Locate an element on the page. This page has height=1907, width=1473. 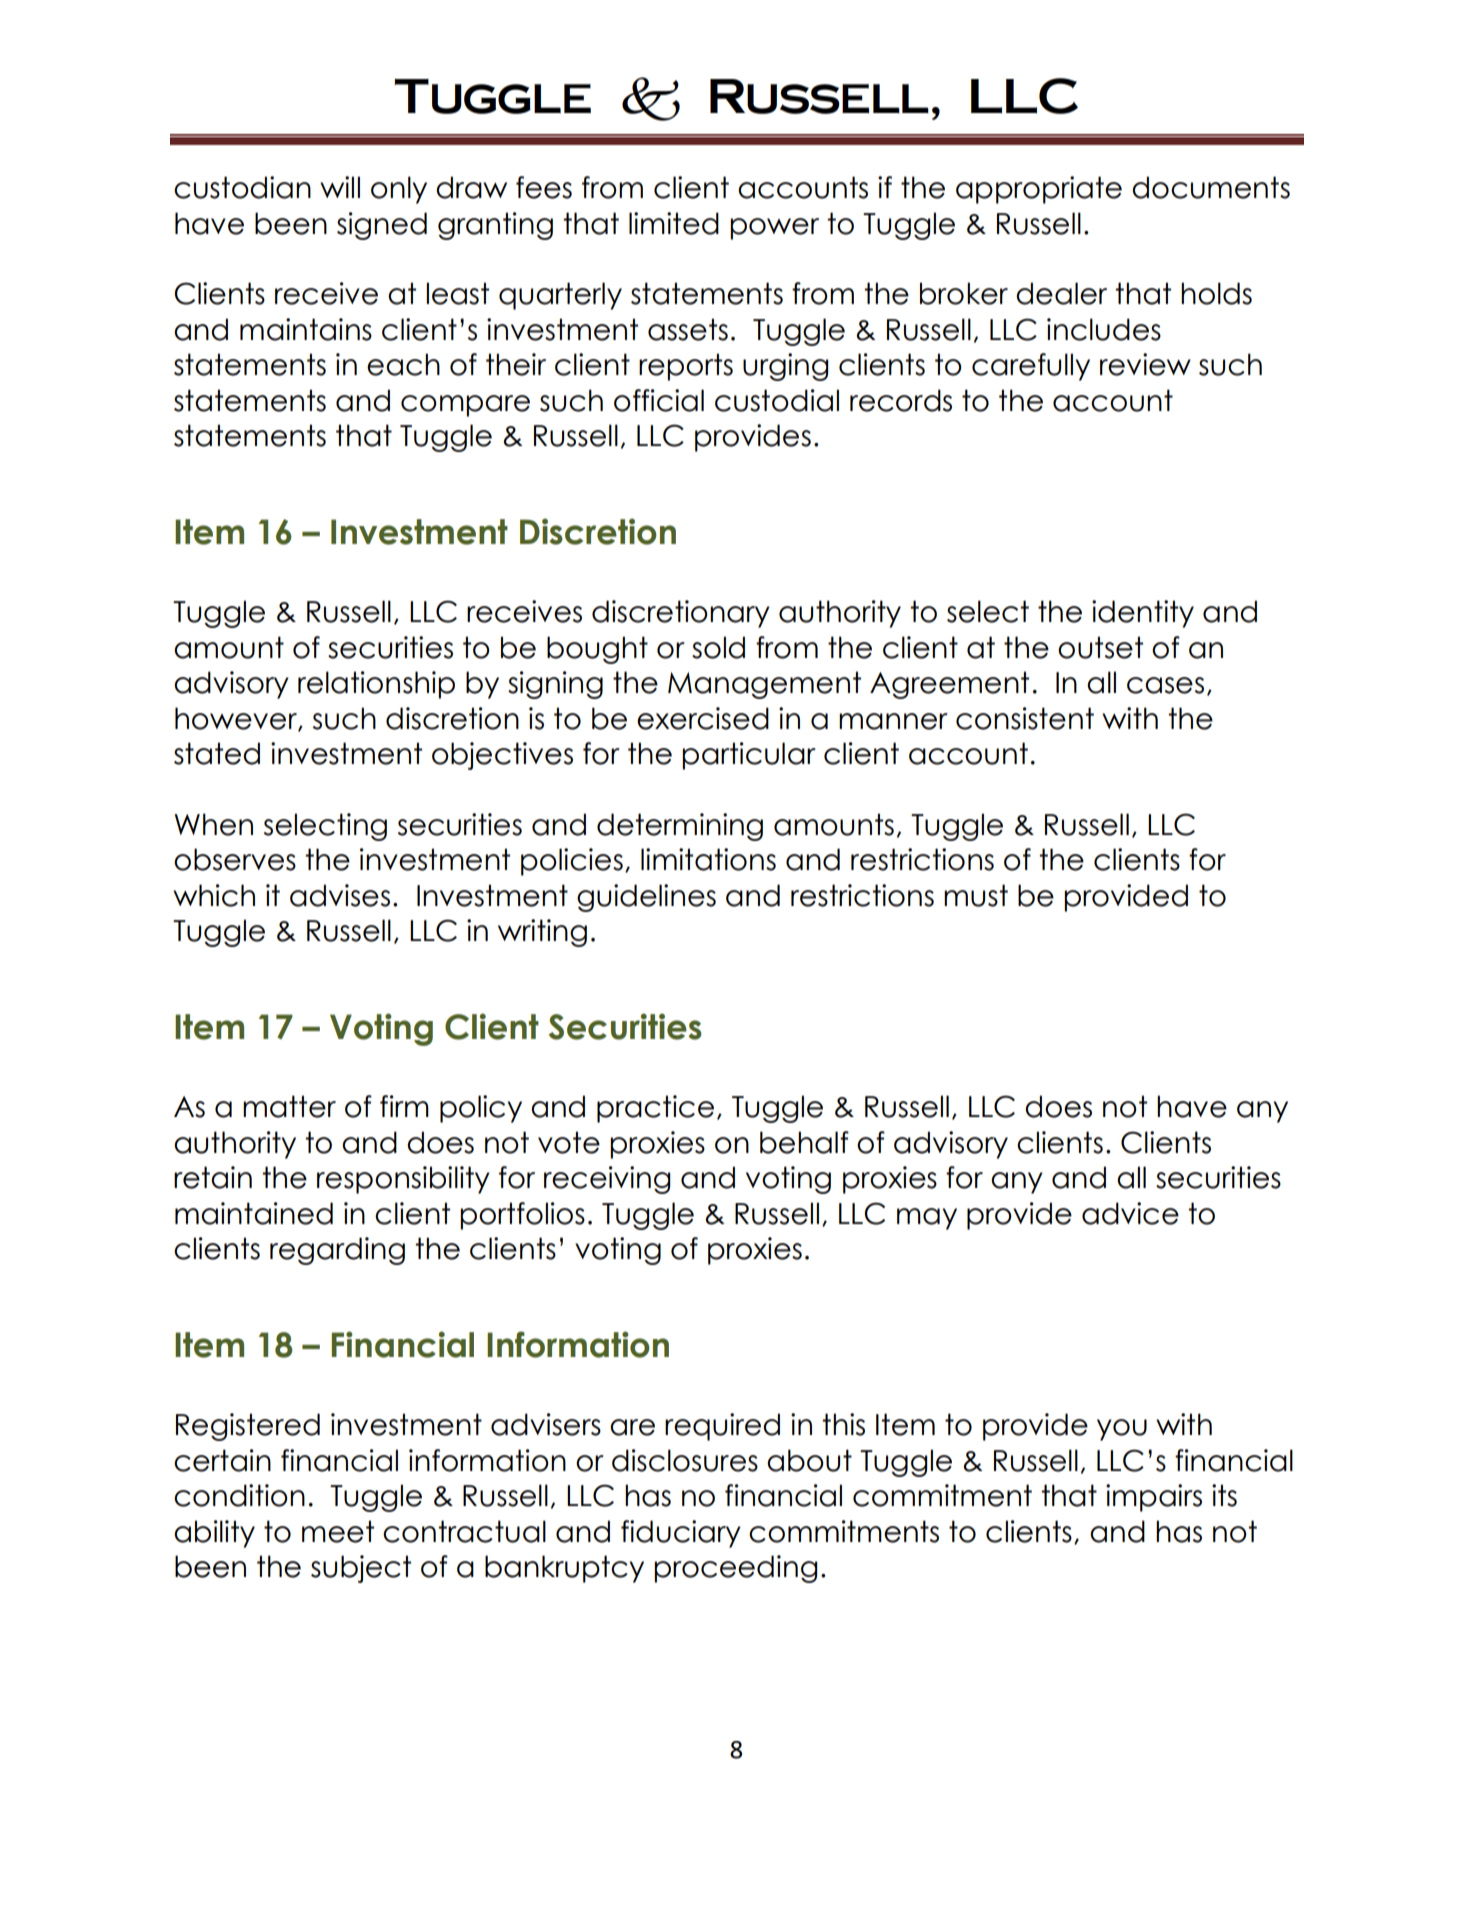
appropriate is located at coordinates (1039, 190).
